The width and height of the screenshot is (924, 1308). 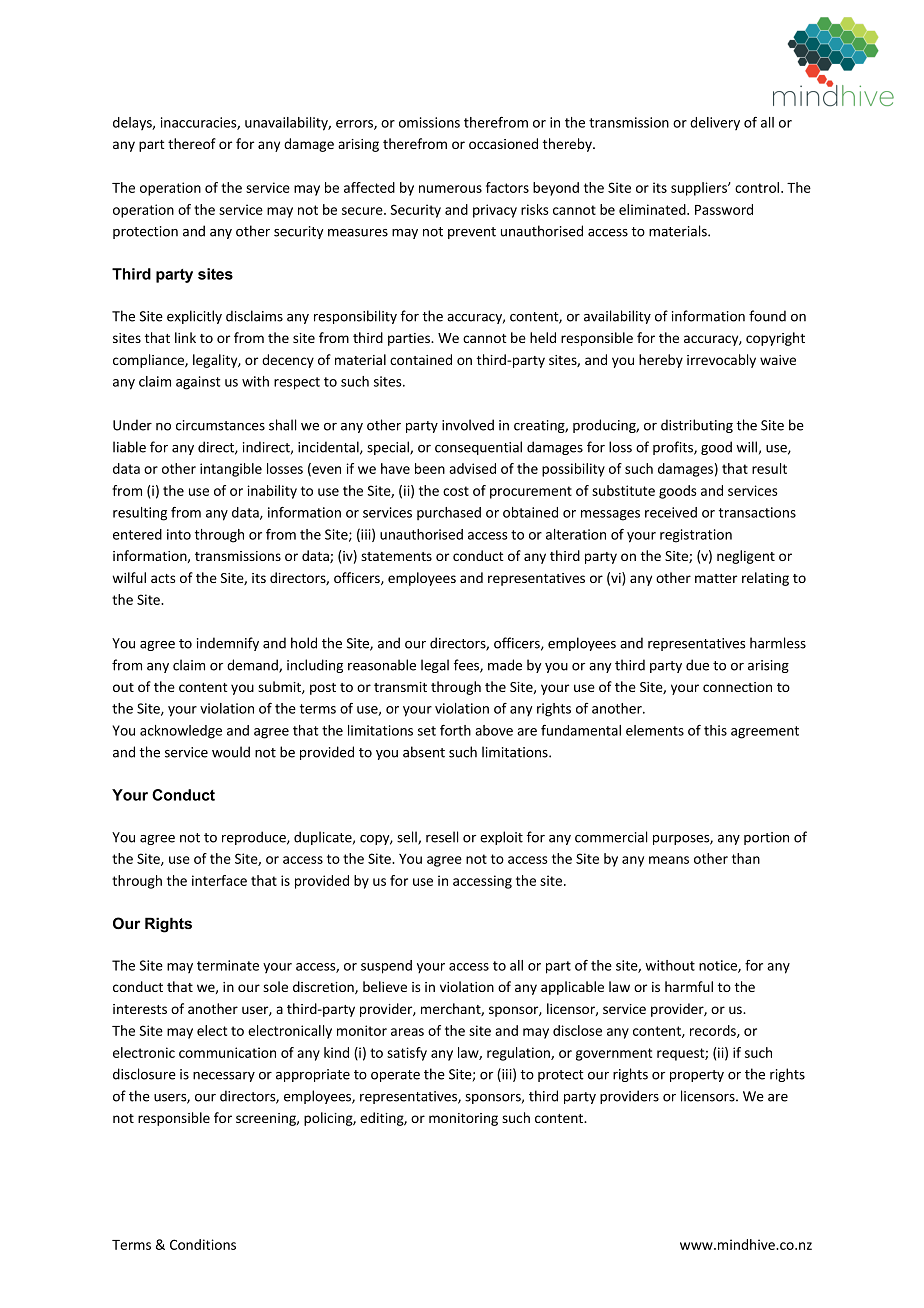 I want to click on into, so click(x=179, y=534).
